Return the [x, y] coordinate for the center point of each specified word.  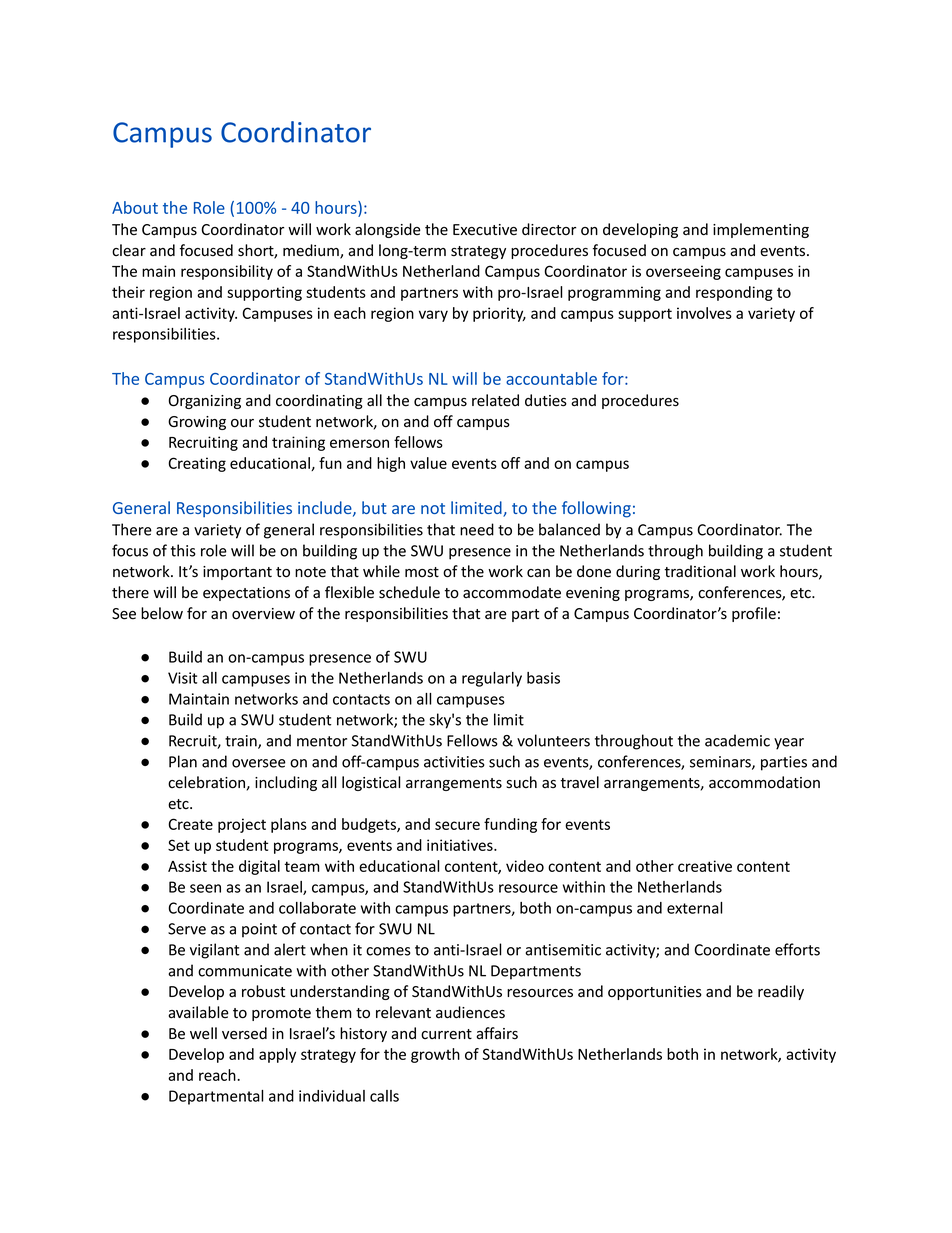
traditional [700, 571]
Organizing [205, 402]
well [203, 1033]
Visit [182, 678]
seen [205, 888]
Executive [485, 230]
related [495, 400]
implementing [761, 230]
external [694, 908]
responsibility [227, 272]
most [422, 572]
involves [704, 313]
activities [454, 762]
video [525, 866]
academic [737, 740]
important [237, 573]
